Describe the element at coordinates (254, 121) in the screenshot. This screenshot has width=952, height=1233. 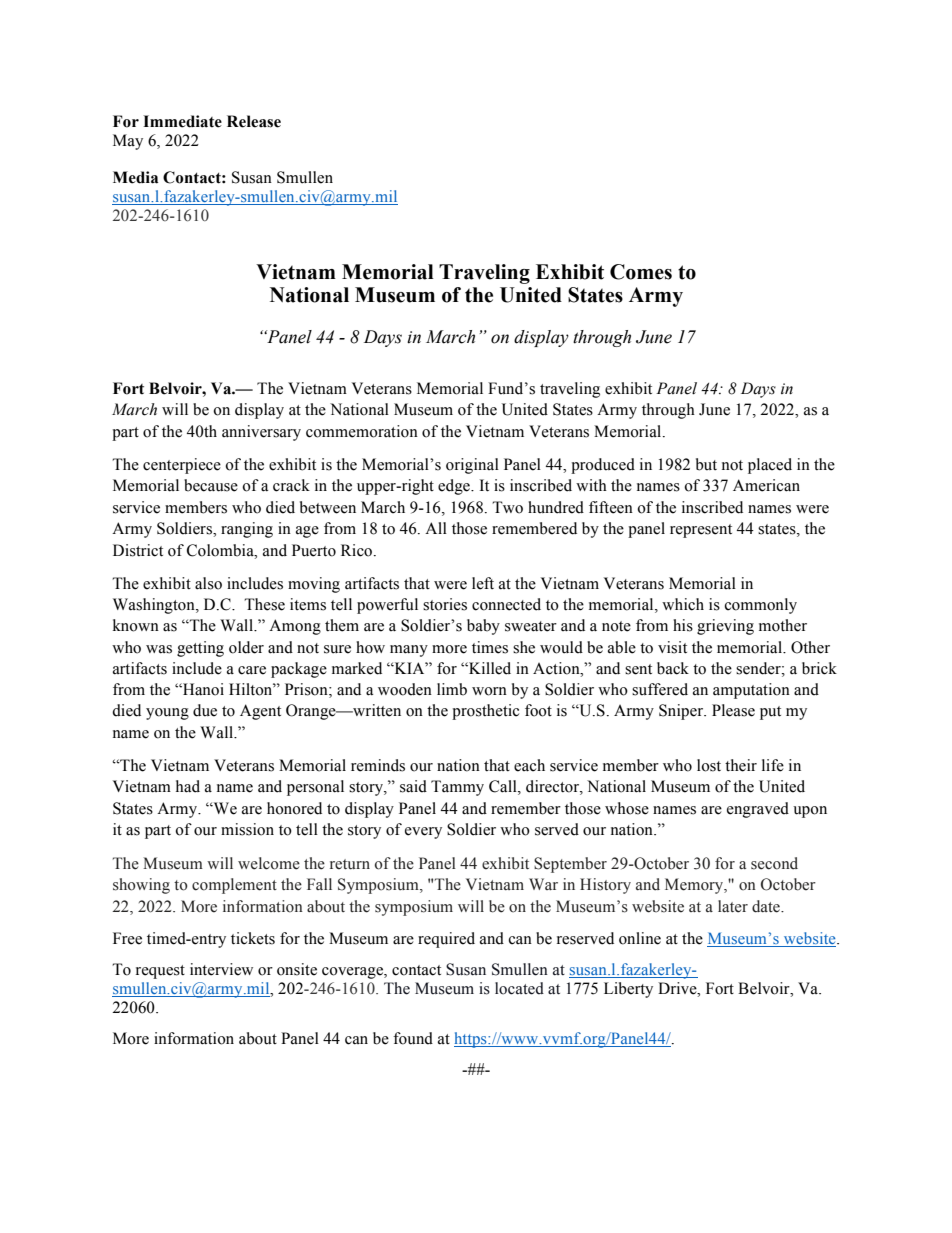
I see `Release` at that location.
